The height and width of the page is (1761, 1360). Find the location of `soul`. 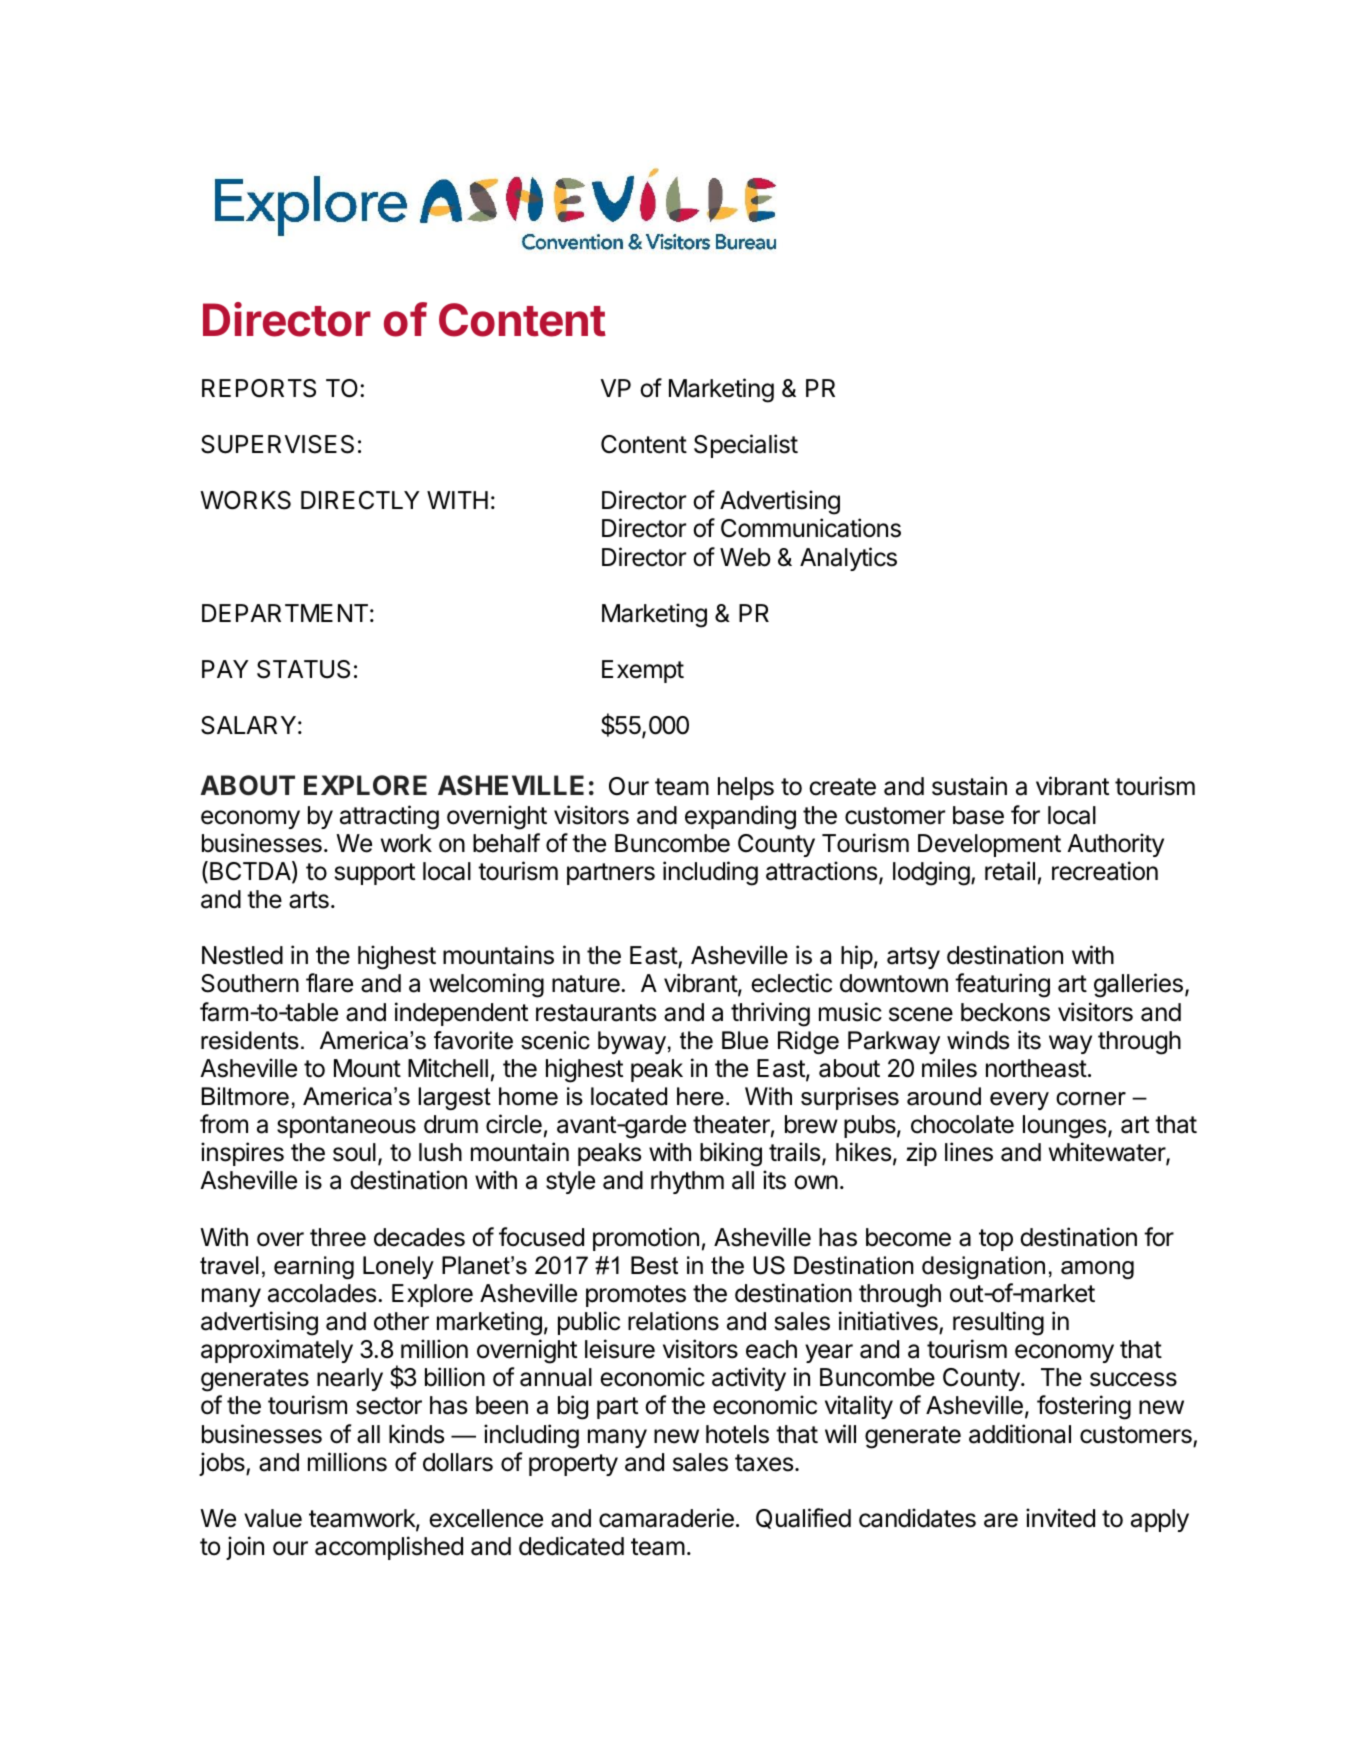

soul is located at coordinates (354, 1152).
